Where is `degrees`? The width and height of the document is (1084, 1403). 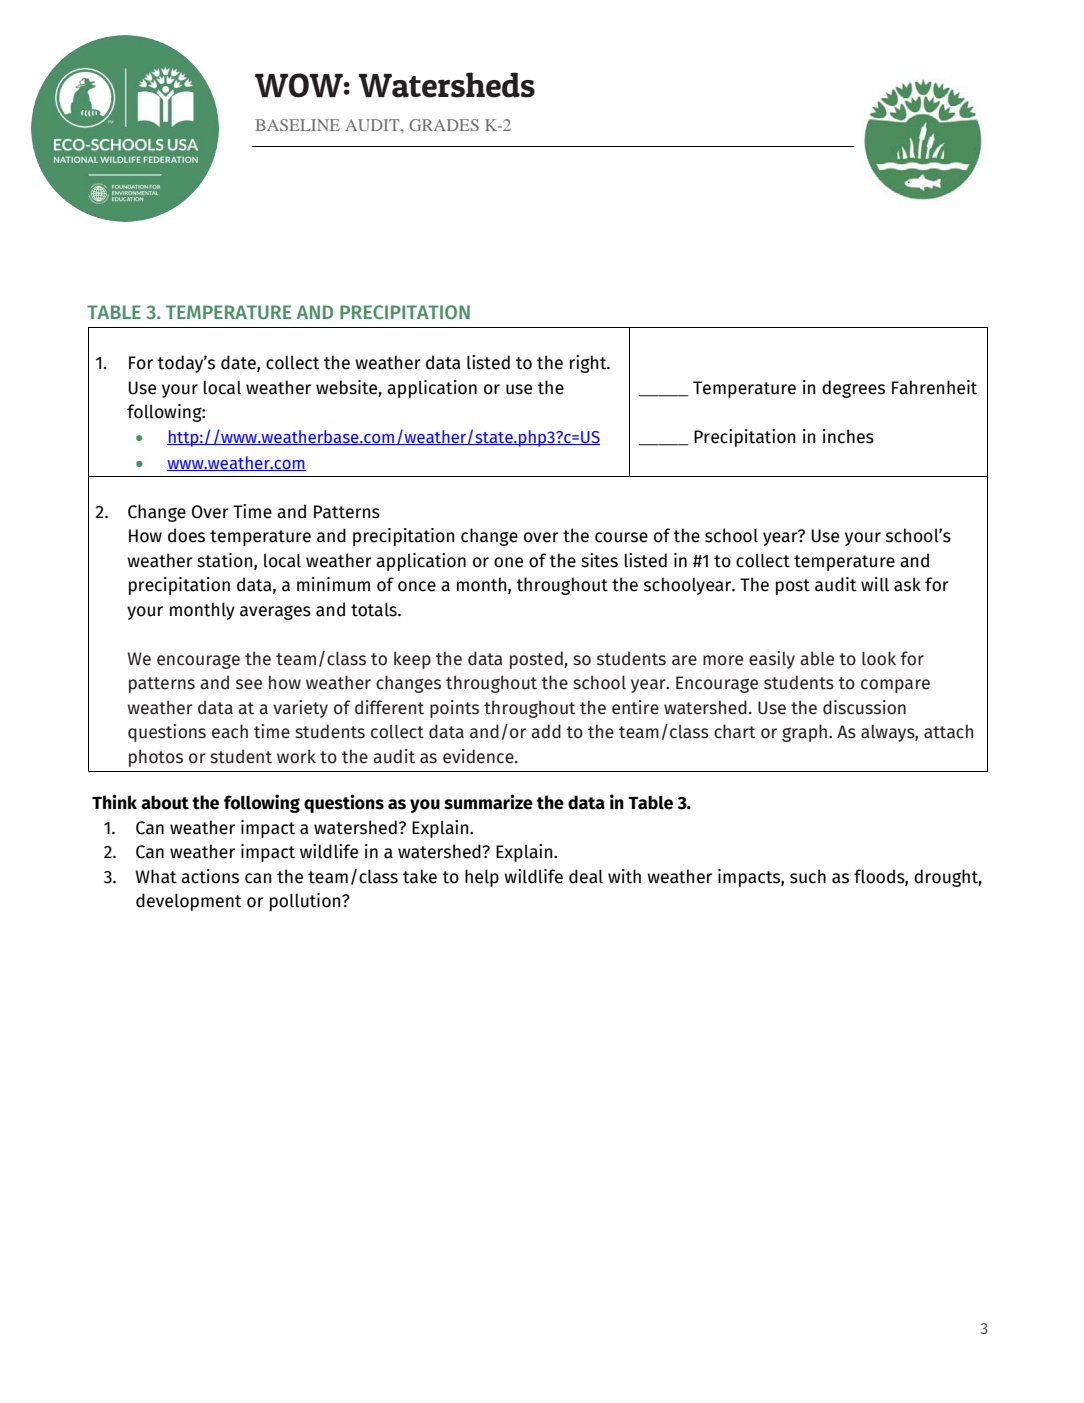
degrees is located at coordinates (853, 389).
